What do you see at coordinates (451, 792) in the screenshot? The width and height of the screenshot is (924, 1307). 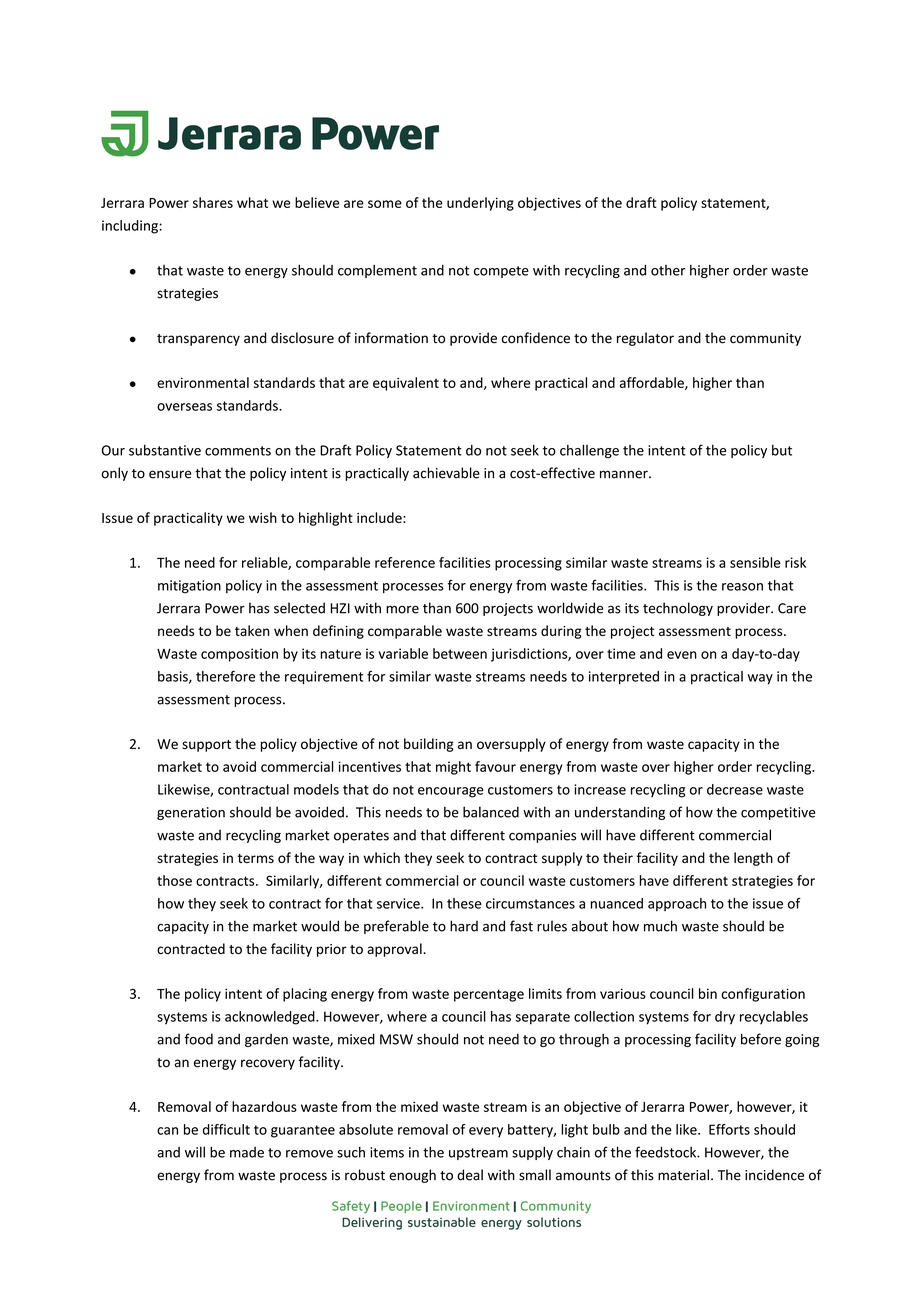 I see `encourage` at bounding box center [451, 792].
